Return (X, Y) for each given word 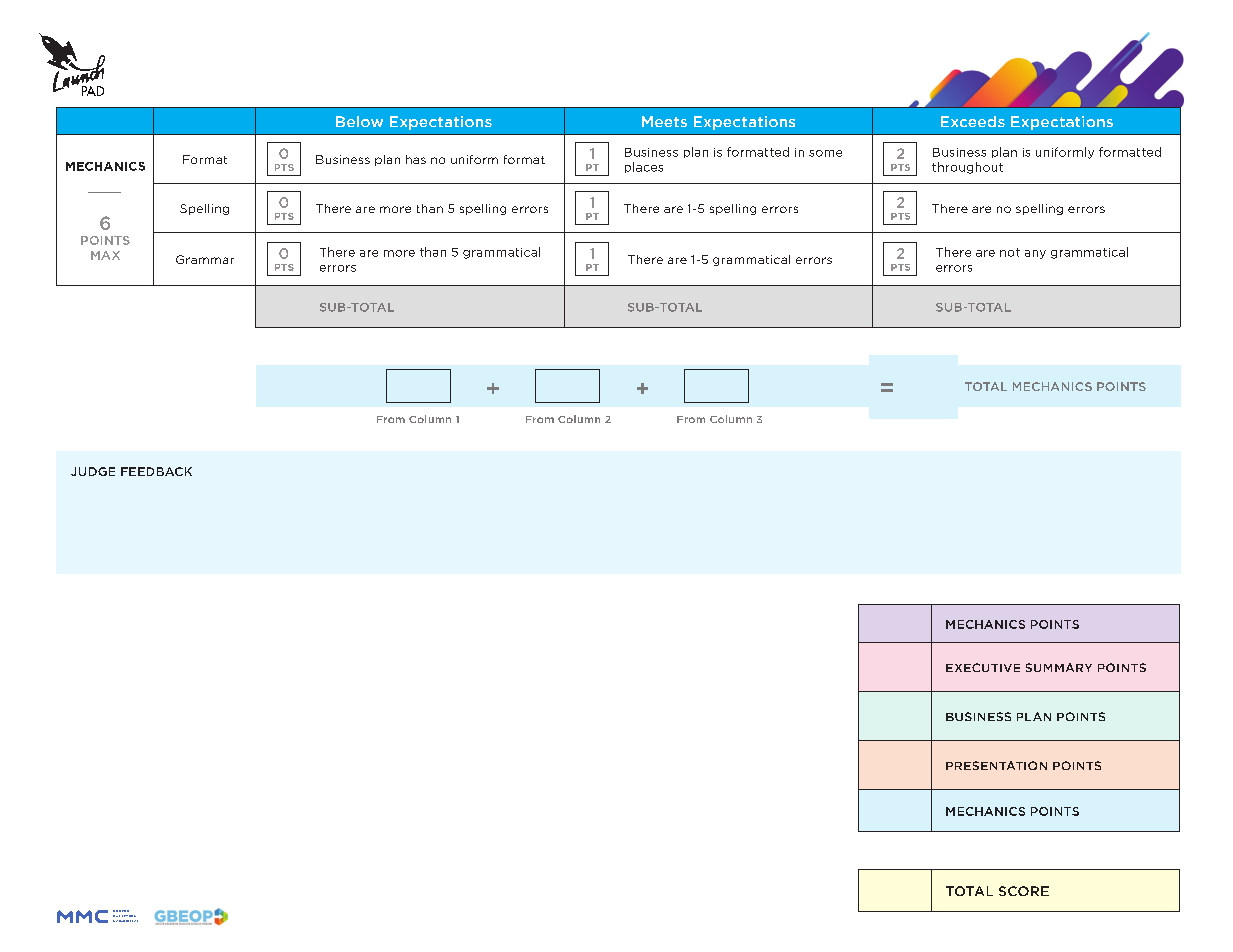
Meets (664, 121)
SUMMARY (1059, 667)
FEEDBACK (156, 471)
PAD (93, 91)
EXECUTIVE (983, 667)
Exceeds (973, 121)
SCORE (1024, 891)
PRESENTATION (996, 765)
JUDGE (93, 471)
